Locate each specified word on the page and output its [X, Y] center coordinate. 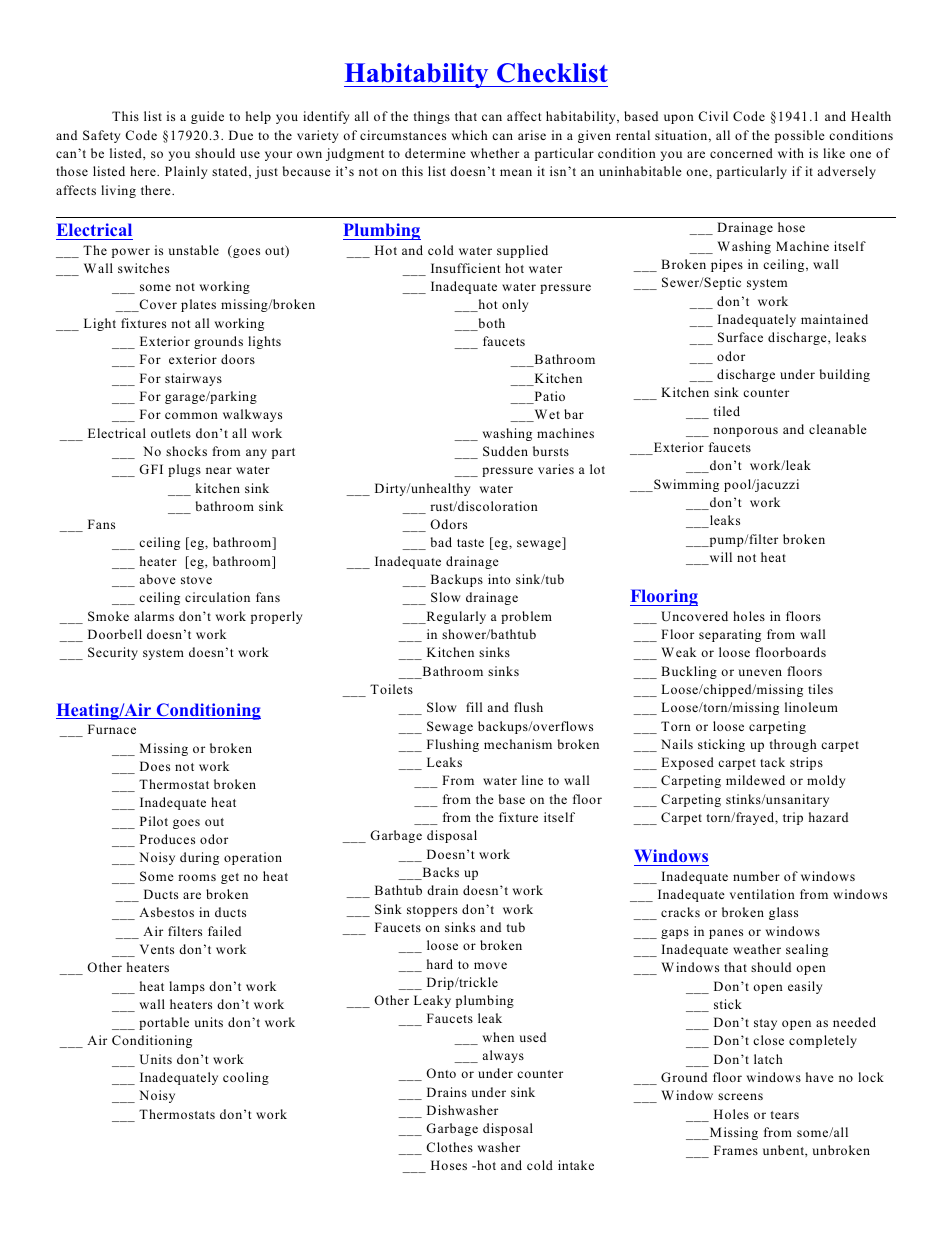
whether [495, 153]
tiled [727, 411]
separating [730, 635]
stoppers [432, 911]
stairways [193, 379]
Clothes [449, 1147]
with [791, 153]
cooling [246, 1078]
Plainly [186, 172]
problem [526, 617]
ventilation [762, 894]
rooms [197, 877]
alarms [154, 616]
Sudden [505, 451]
